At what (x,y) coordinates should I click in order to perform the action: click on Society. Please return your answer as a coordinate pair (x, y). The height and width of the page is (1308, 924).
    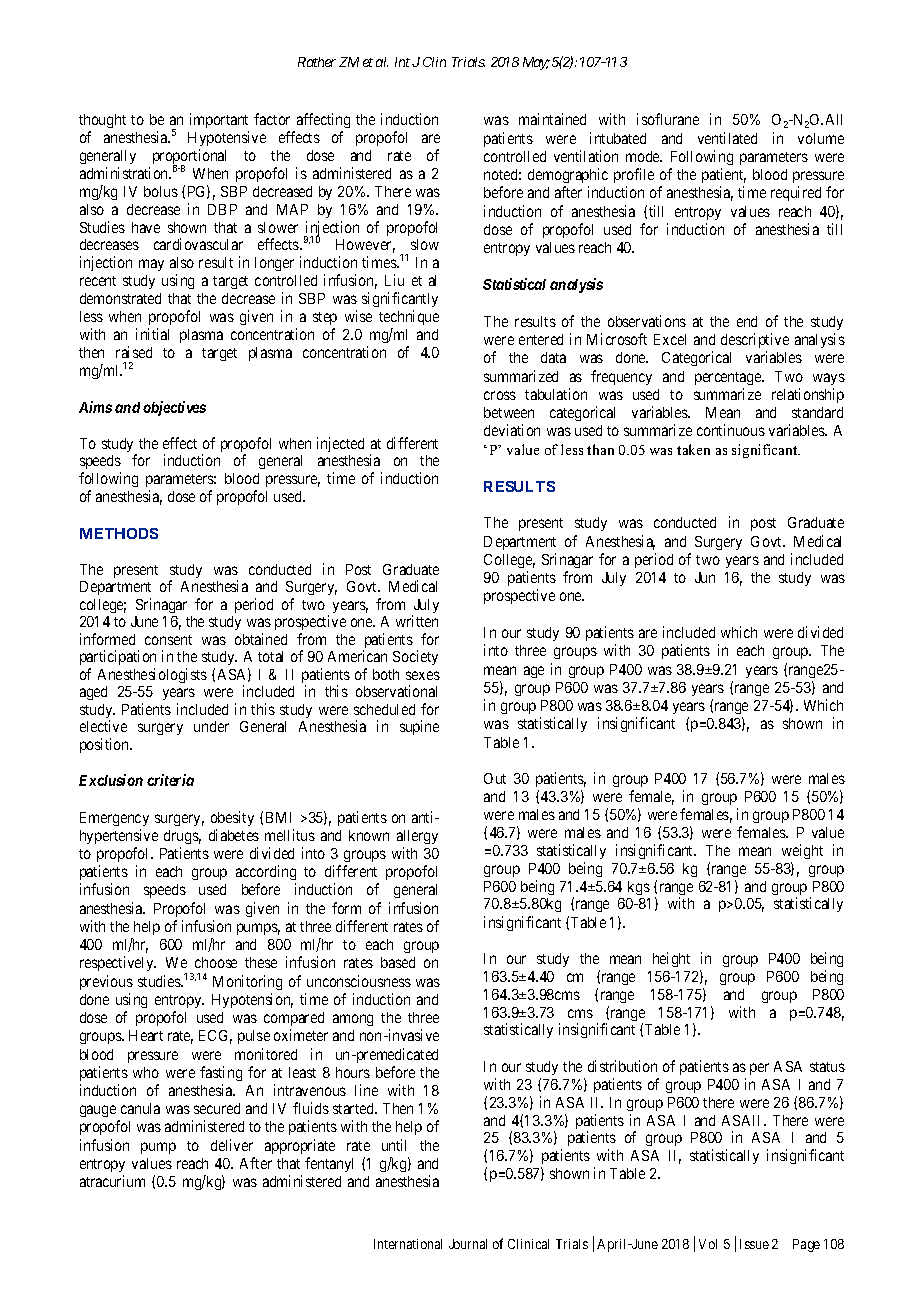
    Looking at the image, I should click on (415, 657).
